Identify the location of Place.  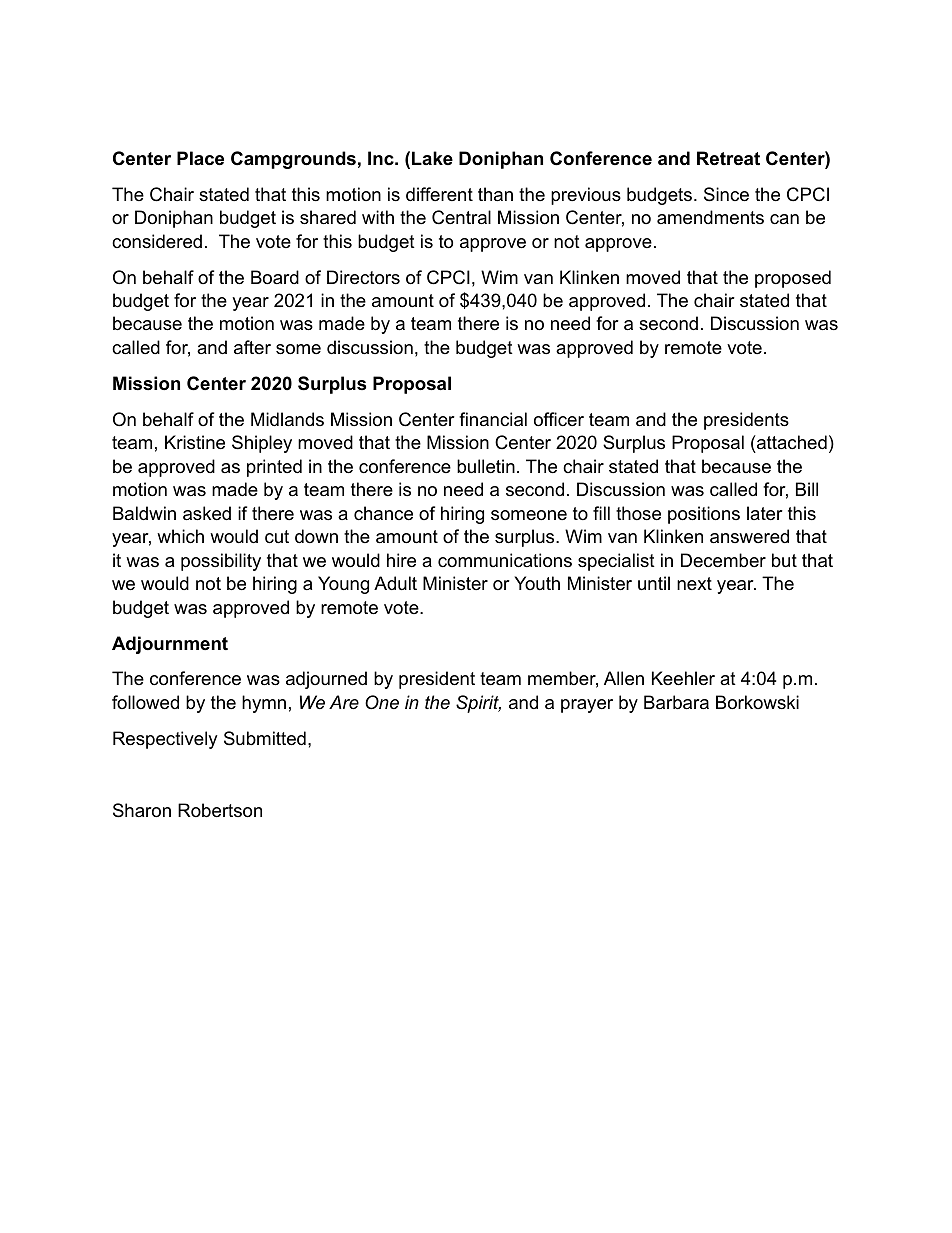
(200, 158).
